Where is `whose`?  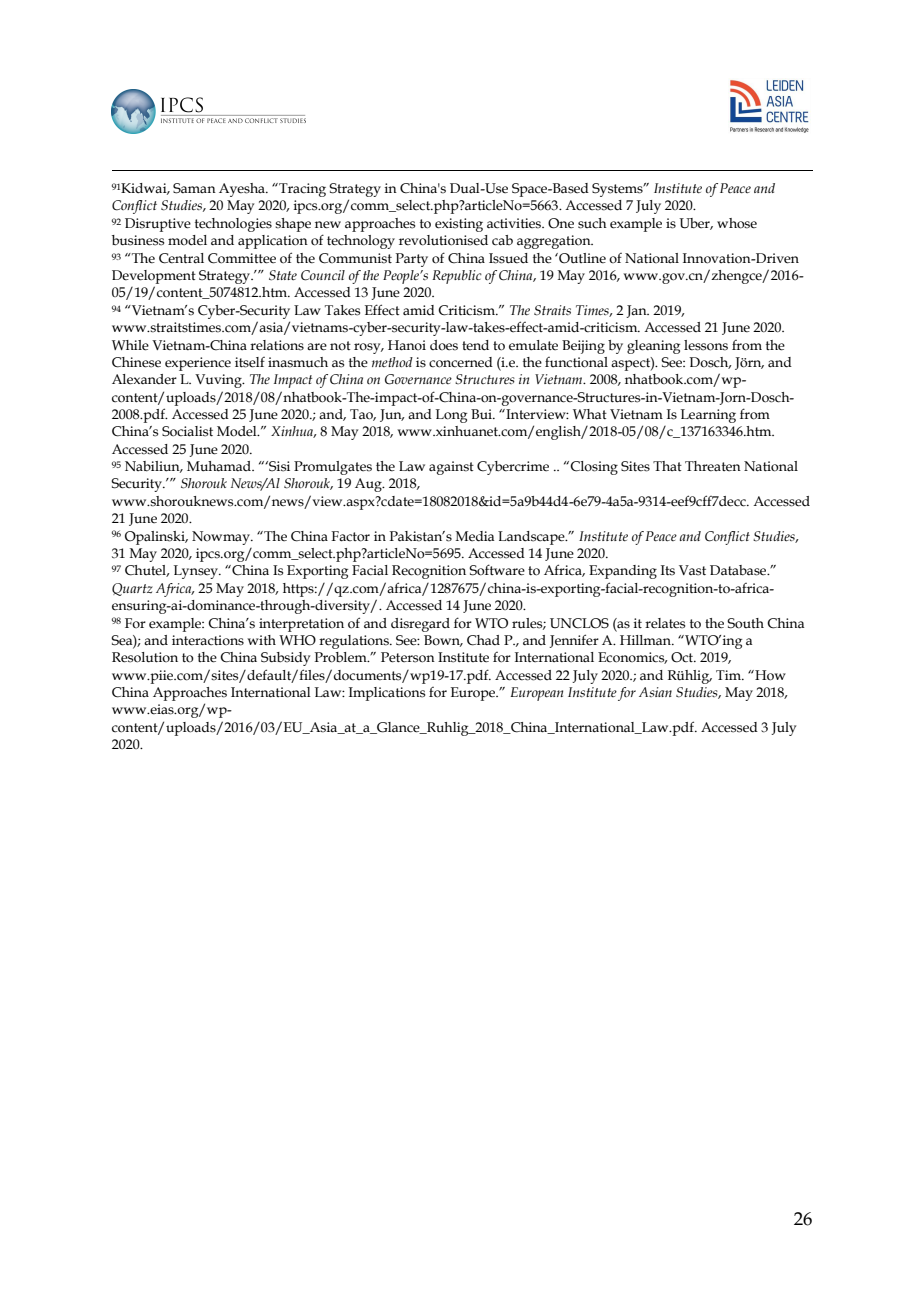 whose is located at coordinates (737, 223).
